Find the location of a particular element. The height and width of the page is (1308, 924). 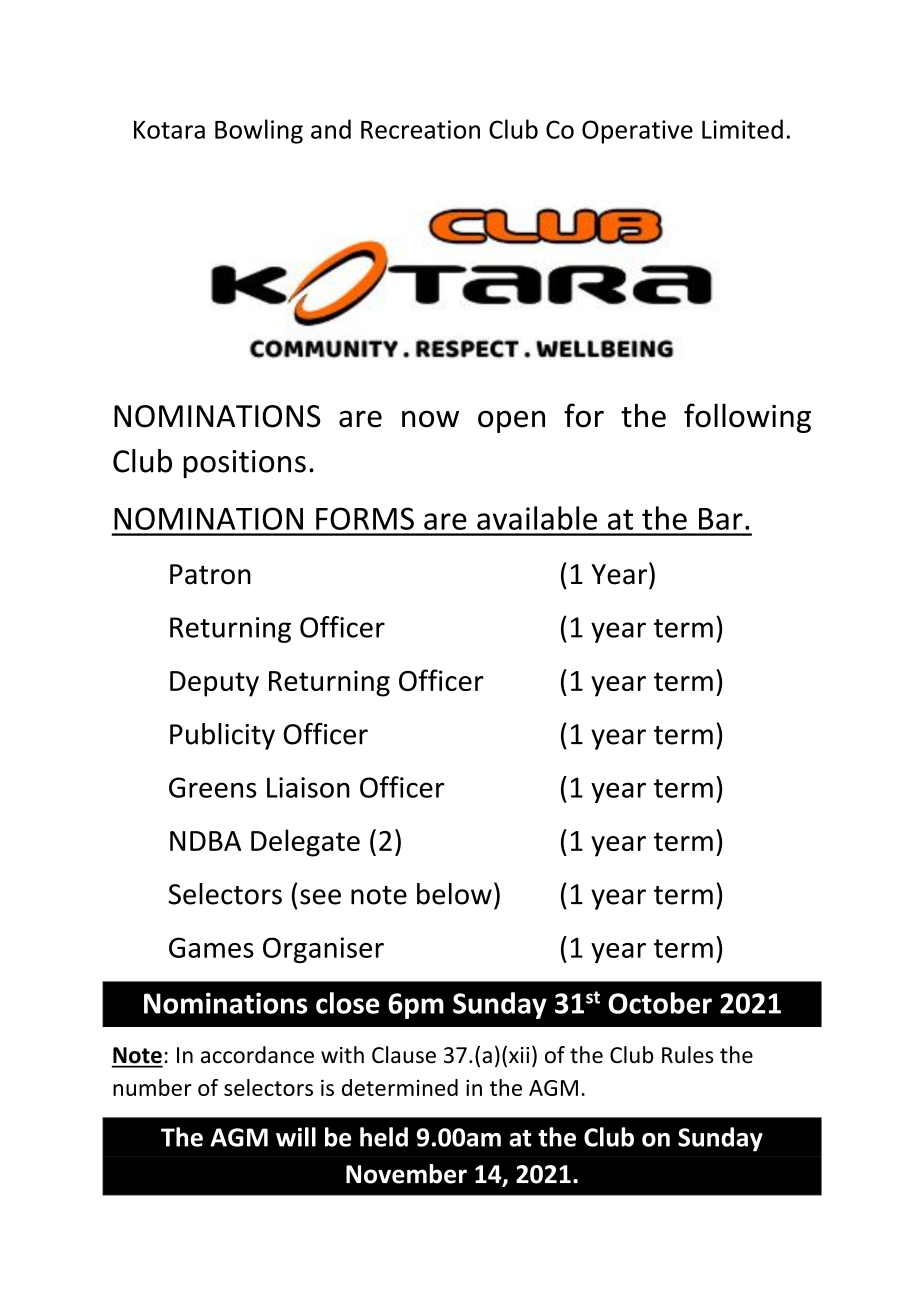

will is located at coordinates (296, 1137).
